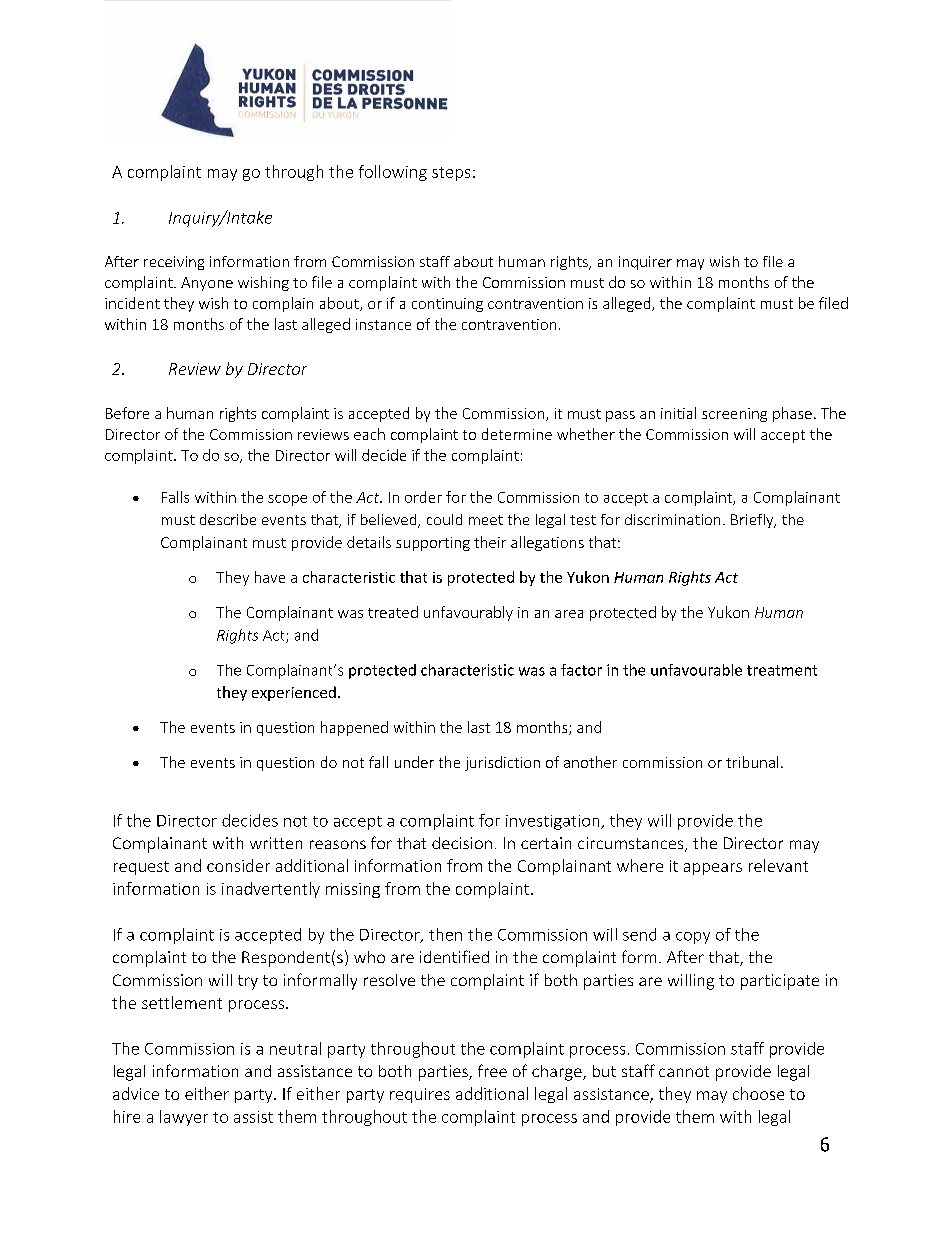 The height and width of the screenshot is (1233, 952). Describe the element at coordinates (393, 612) in the screenshot. I see `treated` at that location.
